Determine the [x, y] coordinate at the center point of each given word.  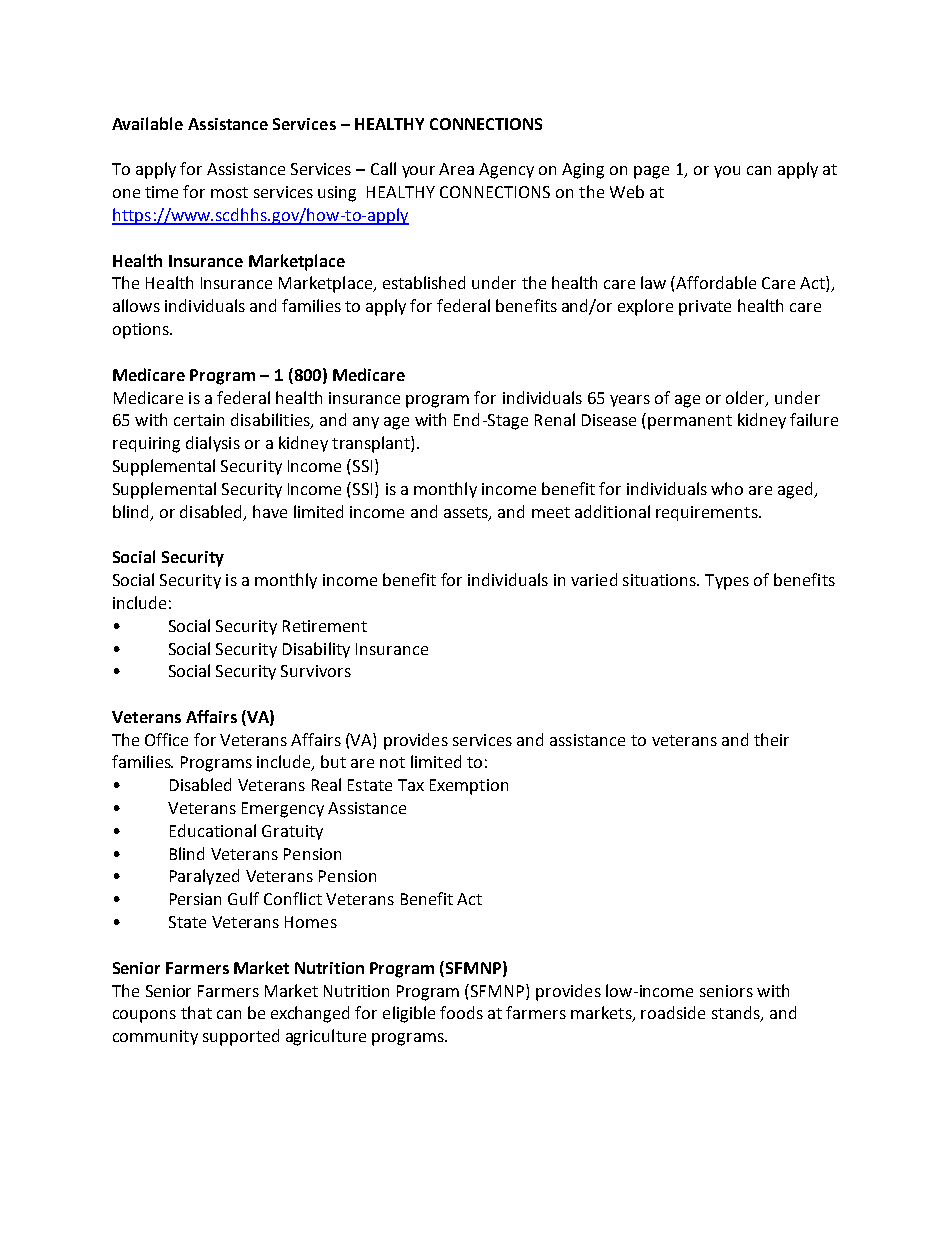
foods [461, 1012]
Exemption [469, 787]
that [196, 1012]
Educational [213, 830]
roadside [673, 1012]
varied [594, 579]
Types [727, 582]
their [771, 739]
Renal [555, 419]
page [651, 172]
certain [199, 420]
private [705, 308]
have [270, 511]
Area [456, 169]
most [229, 192]
